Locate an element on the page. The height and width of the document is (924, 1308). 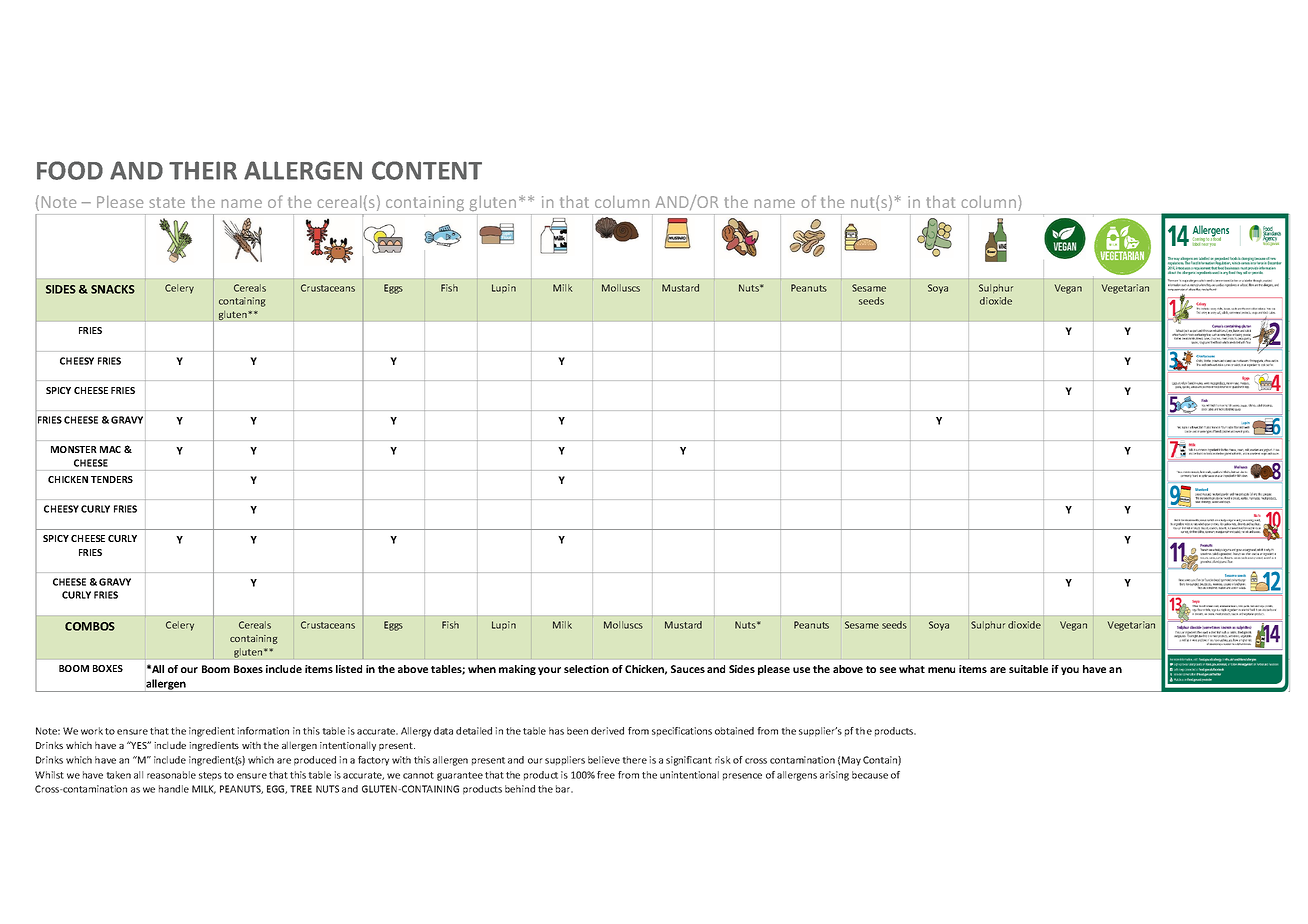
guarantee is located at coordinates (460, 776).
